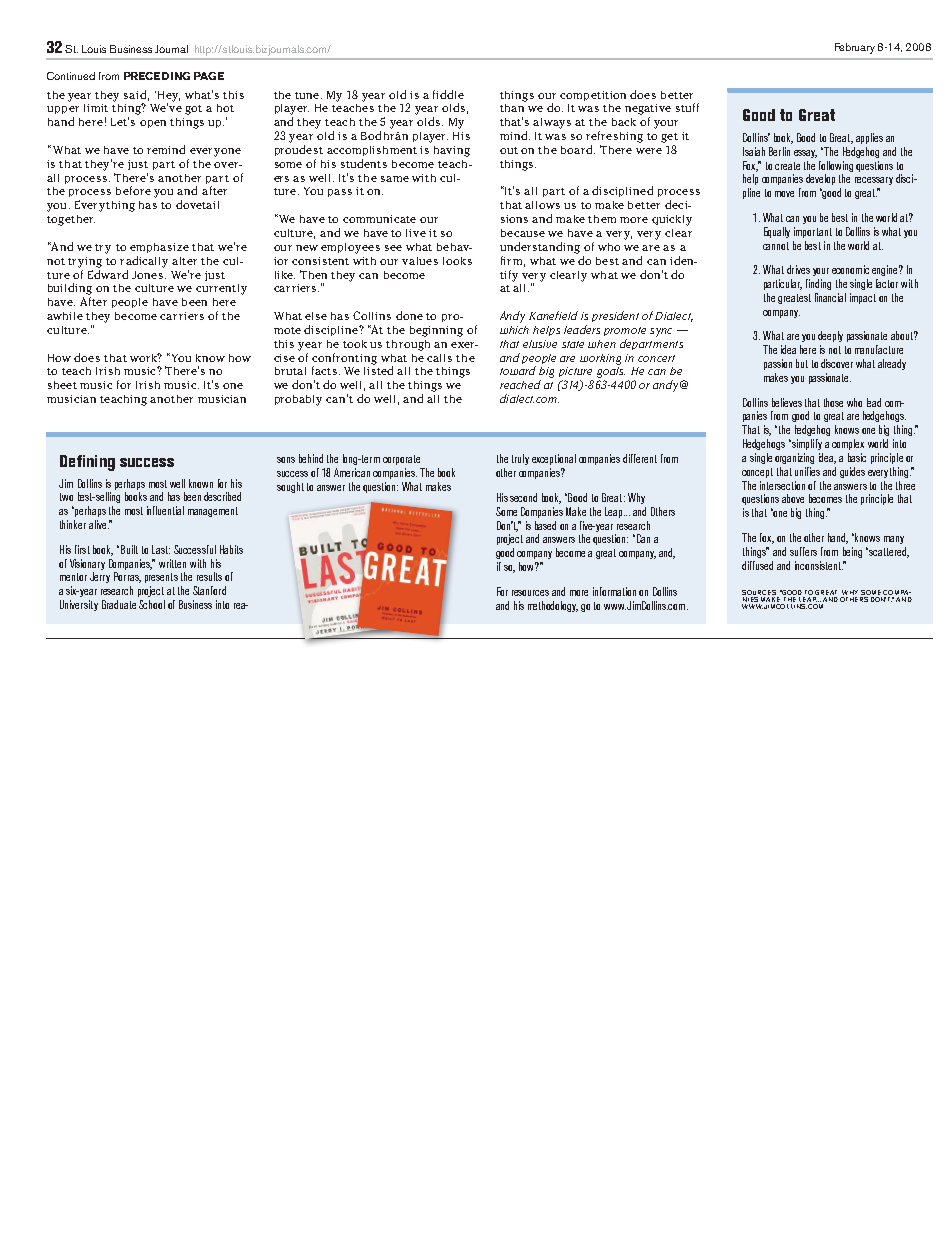 This screenshot has height=1256, width=952. Describe the element at coordinates (65, 316) in the screenshot. I see `awhile` at that location.
